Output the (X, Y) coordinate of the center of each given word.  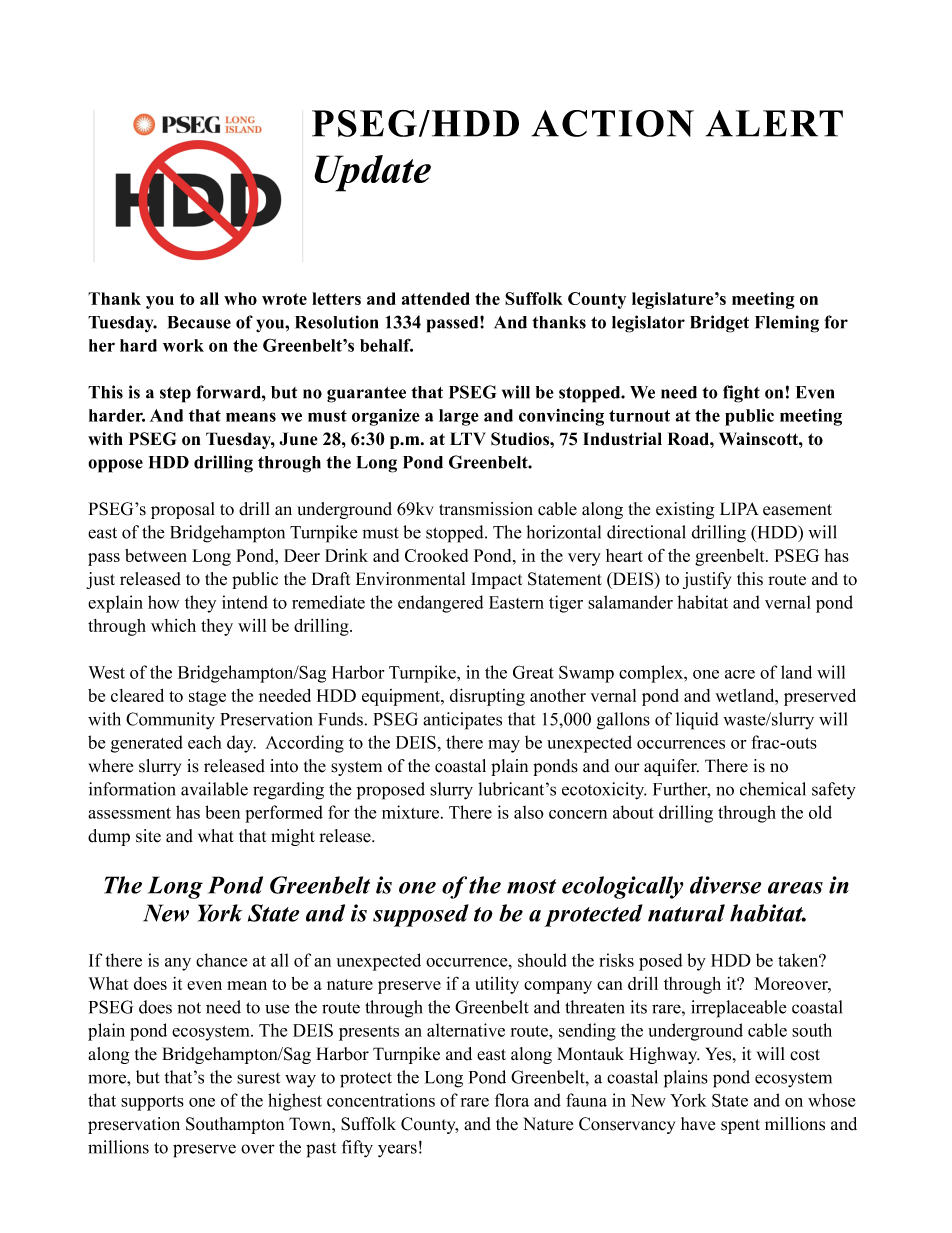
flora (512, 1100)
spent (740, 1126)
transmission (486, 509)
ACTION (612, 123)
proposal (183, 510)
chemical (773, 789)
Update (372, 173)
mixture (412, 812)
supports (152, 1103)
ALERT (774, 123)
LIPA (739, 508)
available (214, 789)
